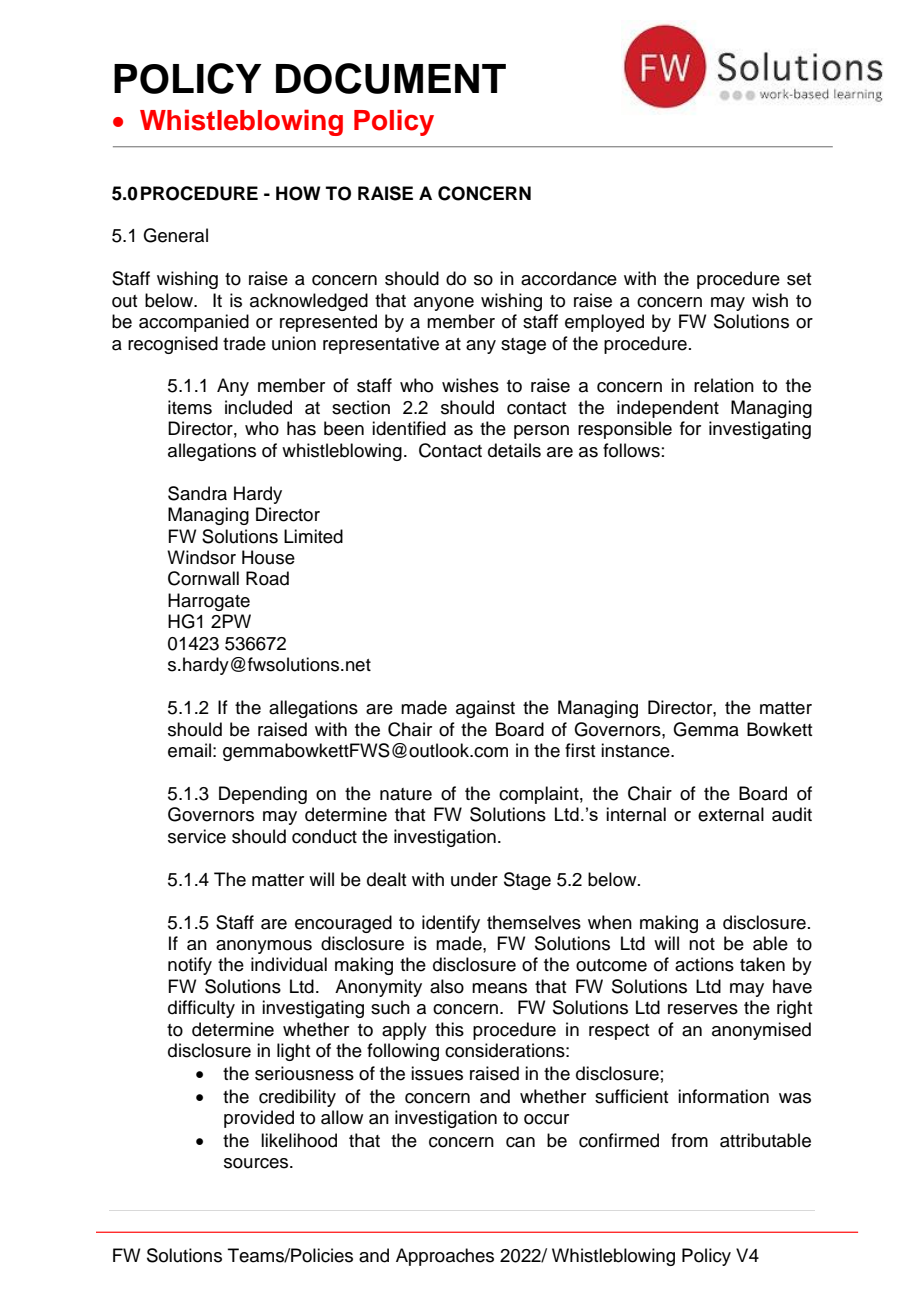  I want to click on DOCUMENT, so click(391, 78).
